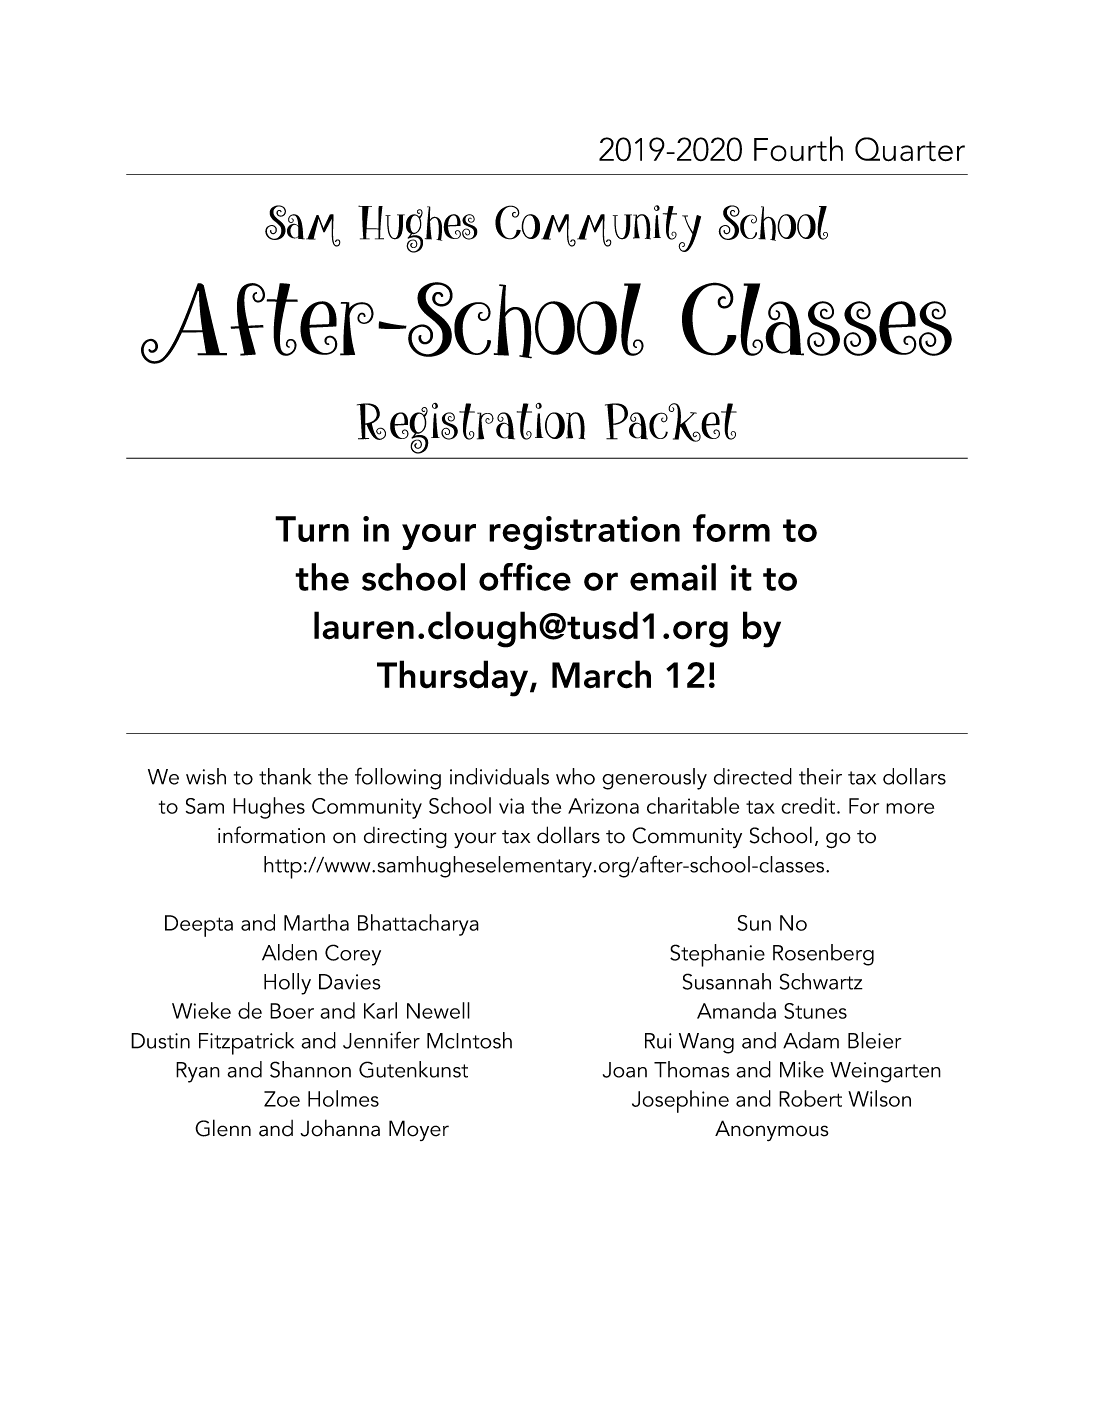 Image resolution: width=1094 pixels, height=1416 pixels. What do you see at coordinates (798, 149) in the screenshot?
I see `Fourth` at bounding box center [798, 149].
